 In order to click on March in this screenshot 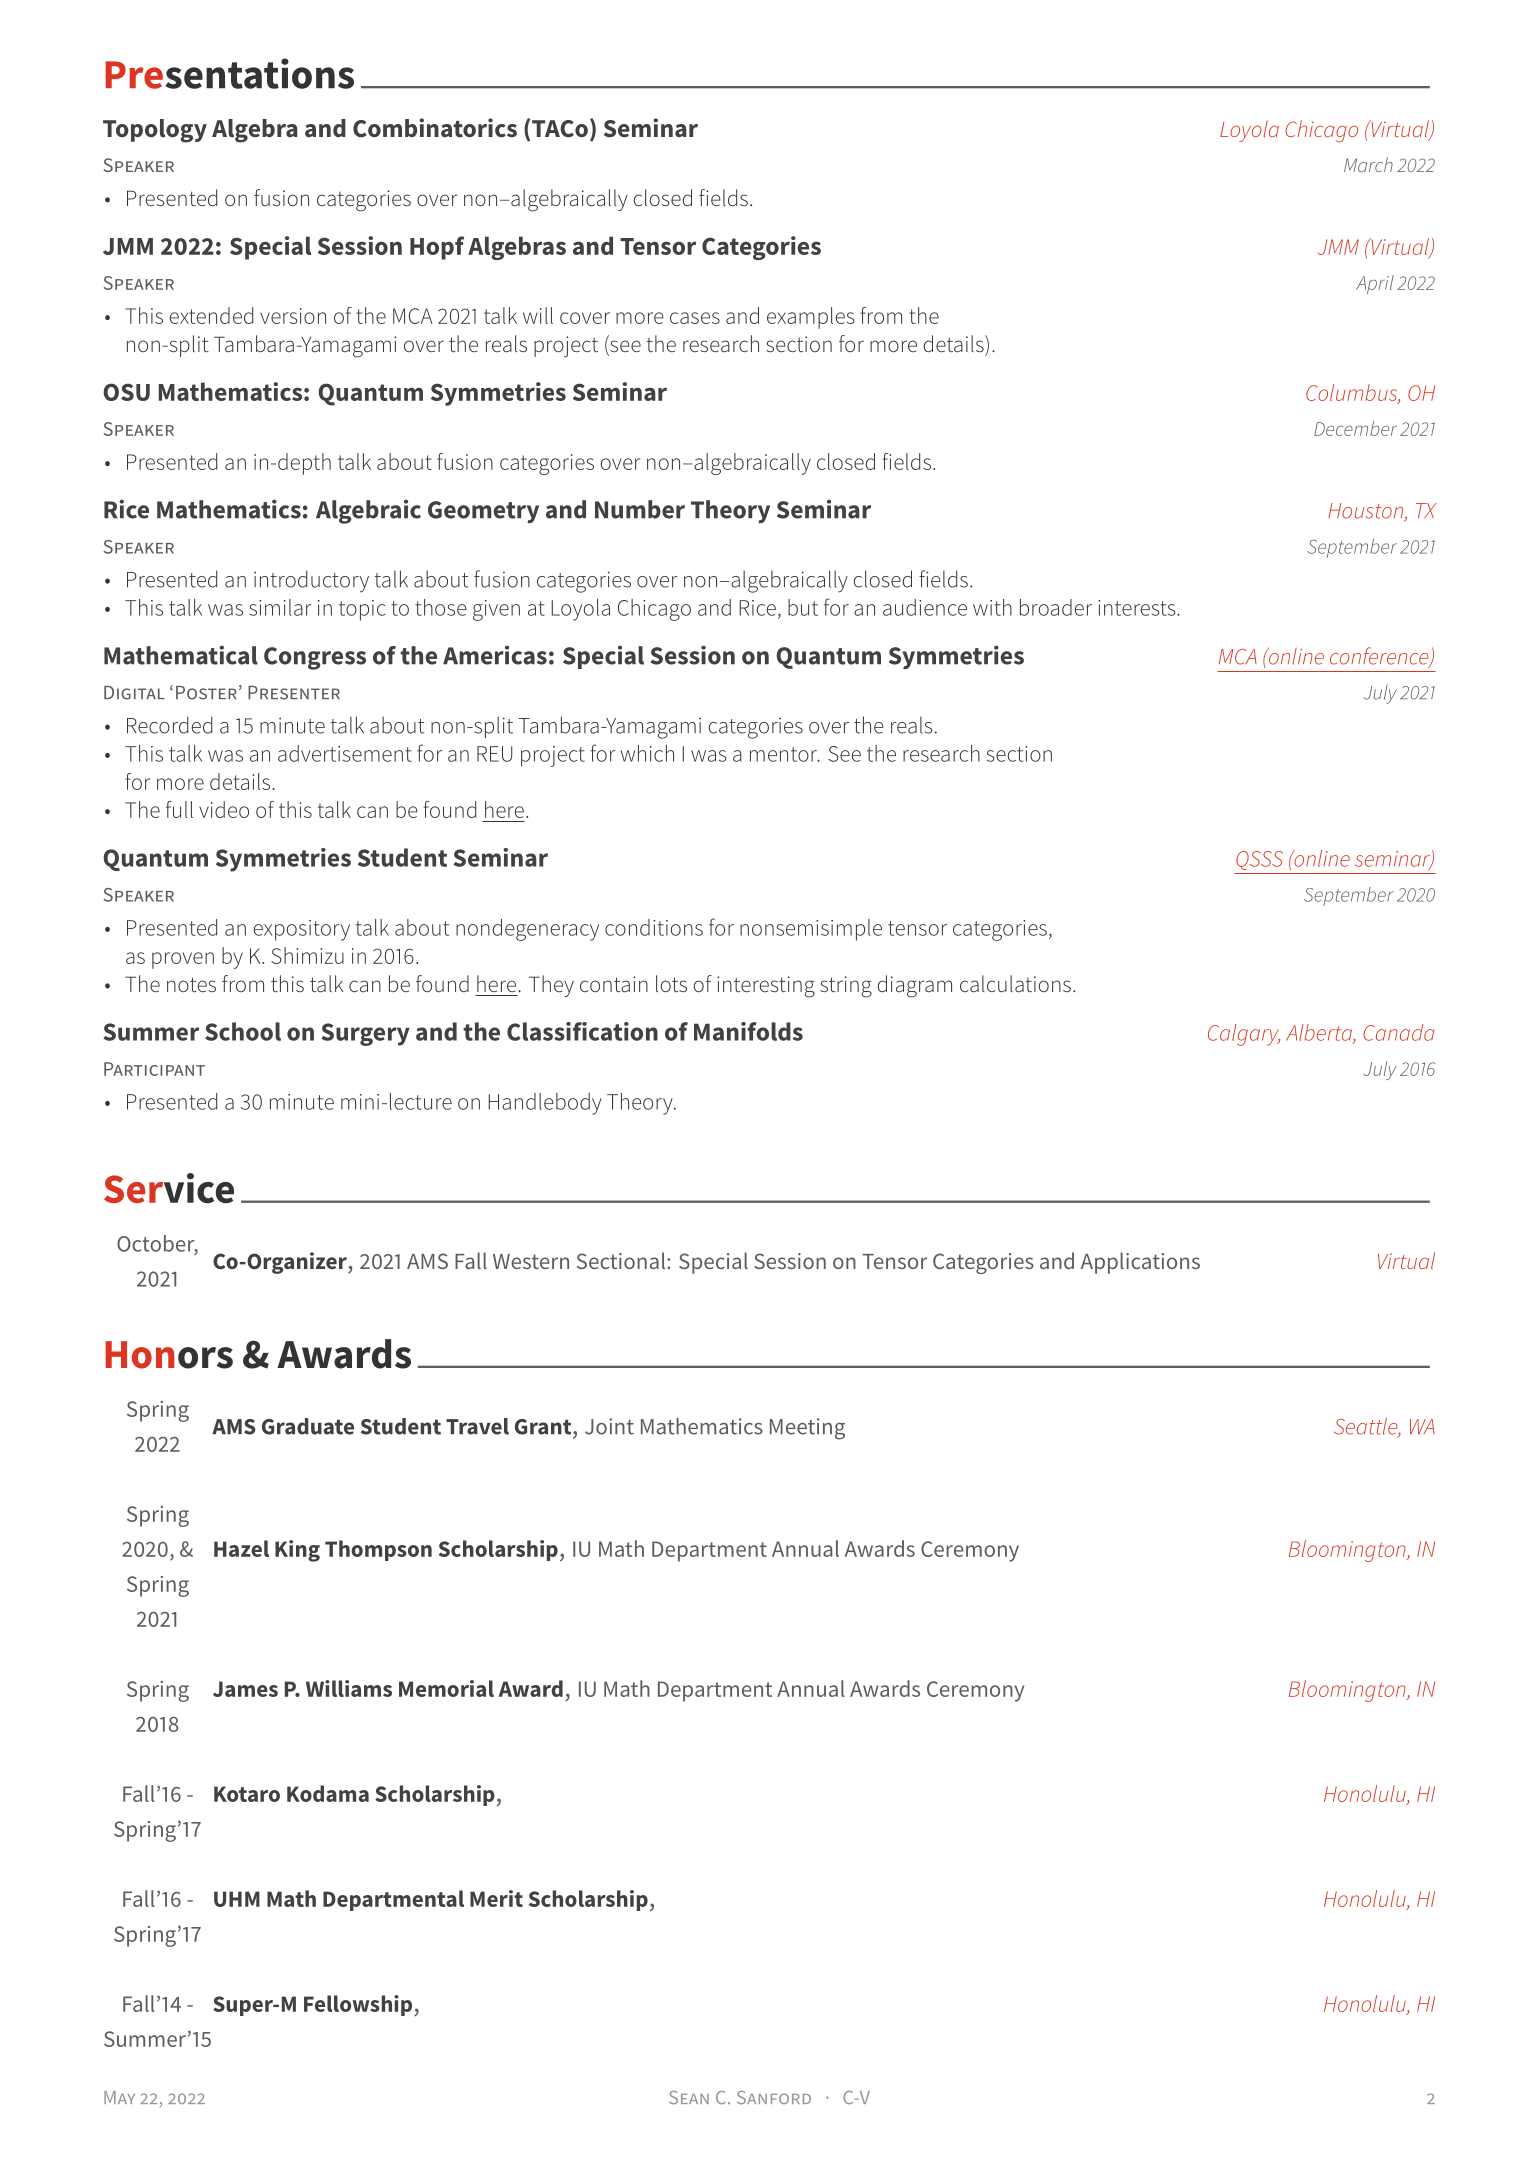, I will do `click(1368, 164)`.
